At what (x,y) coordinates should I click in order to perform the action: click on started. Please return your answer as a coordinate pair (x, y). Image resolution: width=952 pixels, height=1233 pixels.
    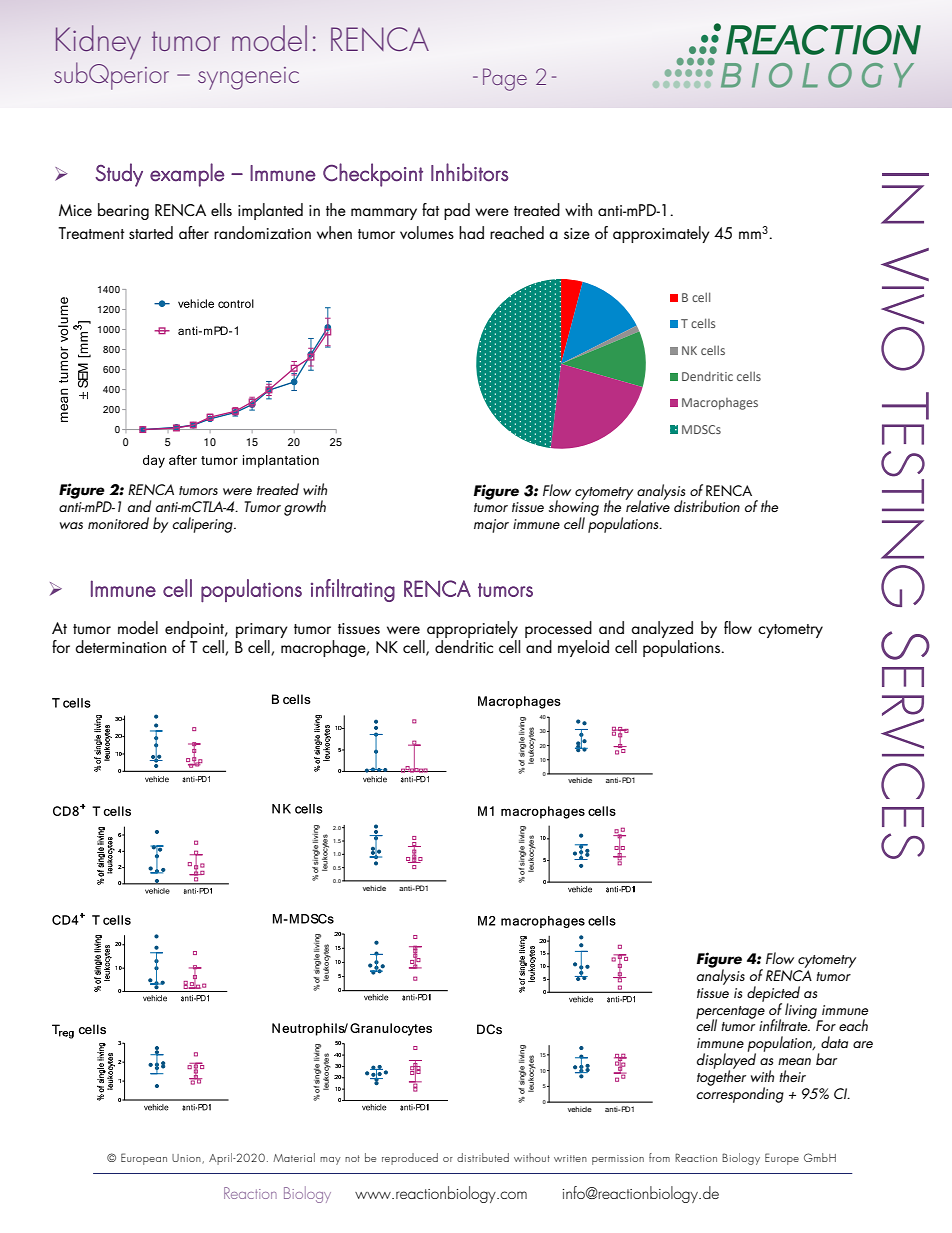
    Looking at the image, I should click on (151, 232).
